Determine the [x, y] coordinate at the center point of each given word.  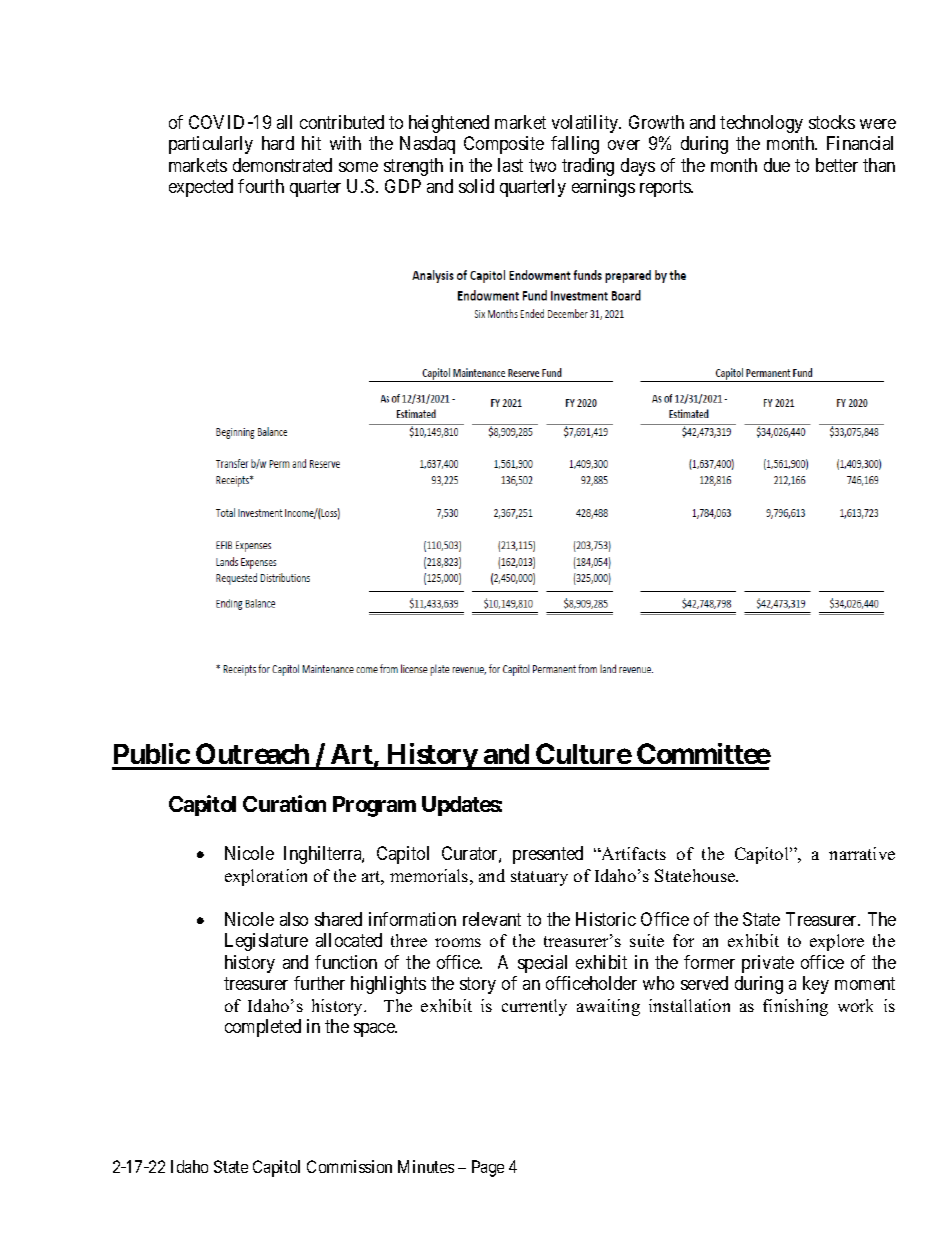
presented [548, 855]
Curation [284, 803]
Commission [349, 1166]
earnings [603, 188]
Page [488, 1168]
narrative [862, 853]
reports [666, 189]
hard [278, 143]
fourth [261, 186]
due [777, 165]
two [542, 165]
